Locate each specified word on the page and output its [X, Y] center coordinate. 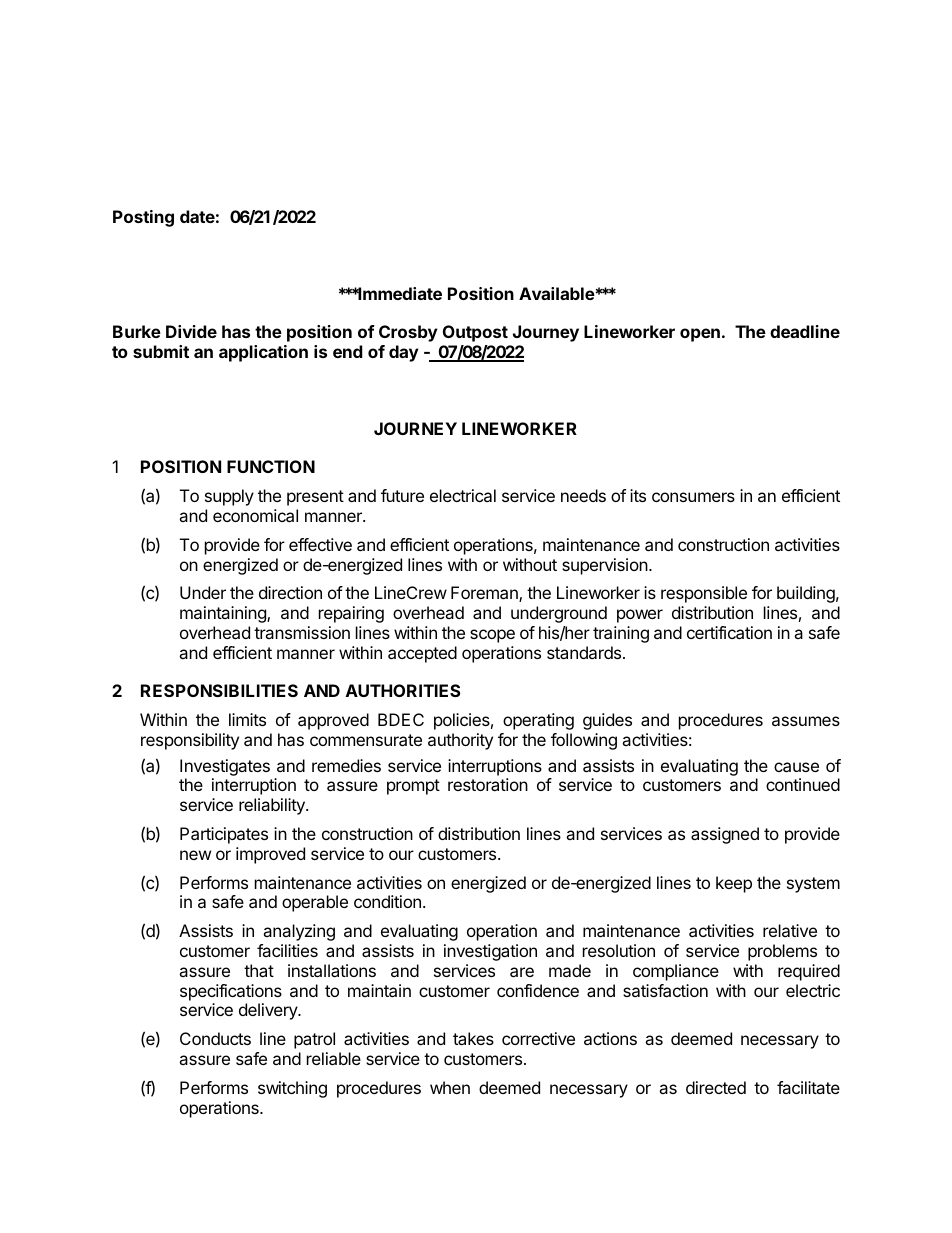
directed [716, 1087]
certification [729, 632]
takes [473, 1038]
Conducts [215, 1038]
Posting [143, 218]
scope [492, 636]
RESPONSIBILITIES [219, 690]
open [700, 335]
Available [557, 293]
